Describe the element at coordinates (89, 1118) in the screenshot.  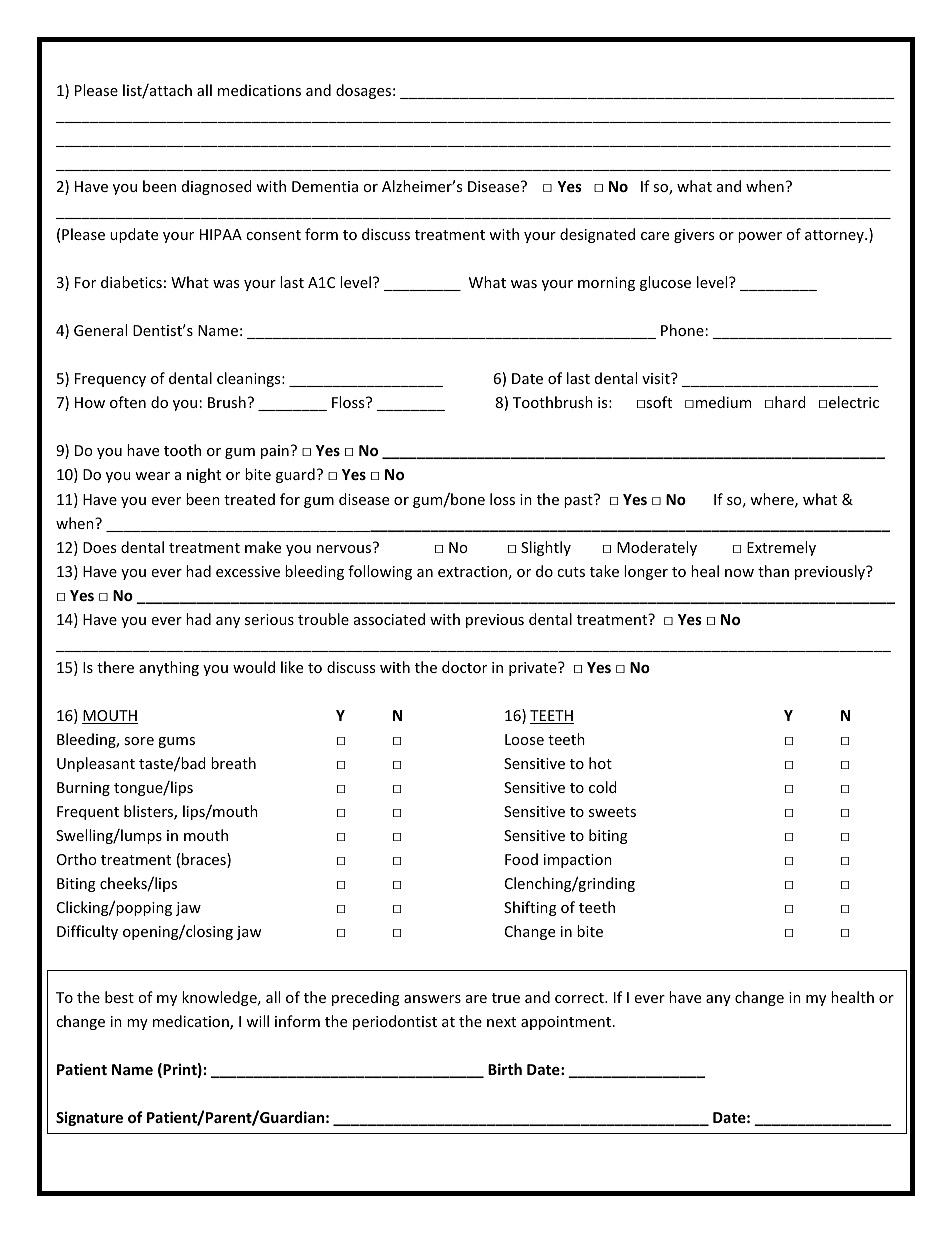
I see `Signature` at that location.
